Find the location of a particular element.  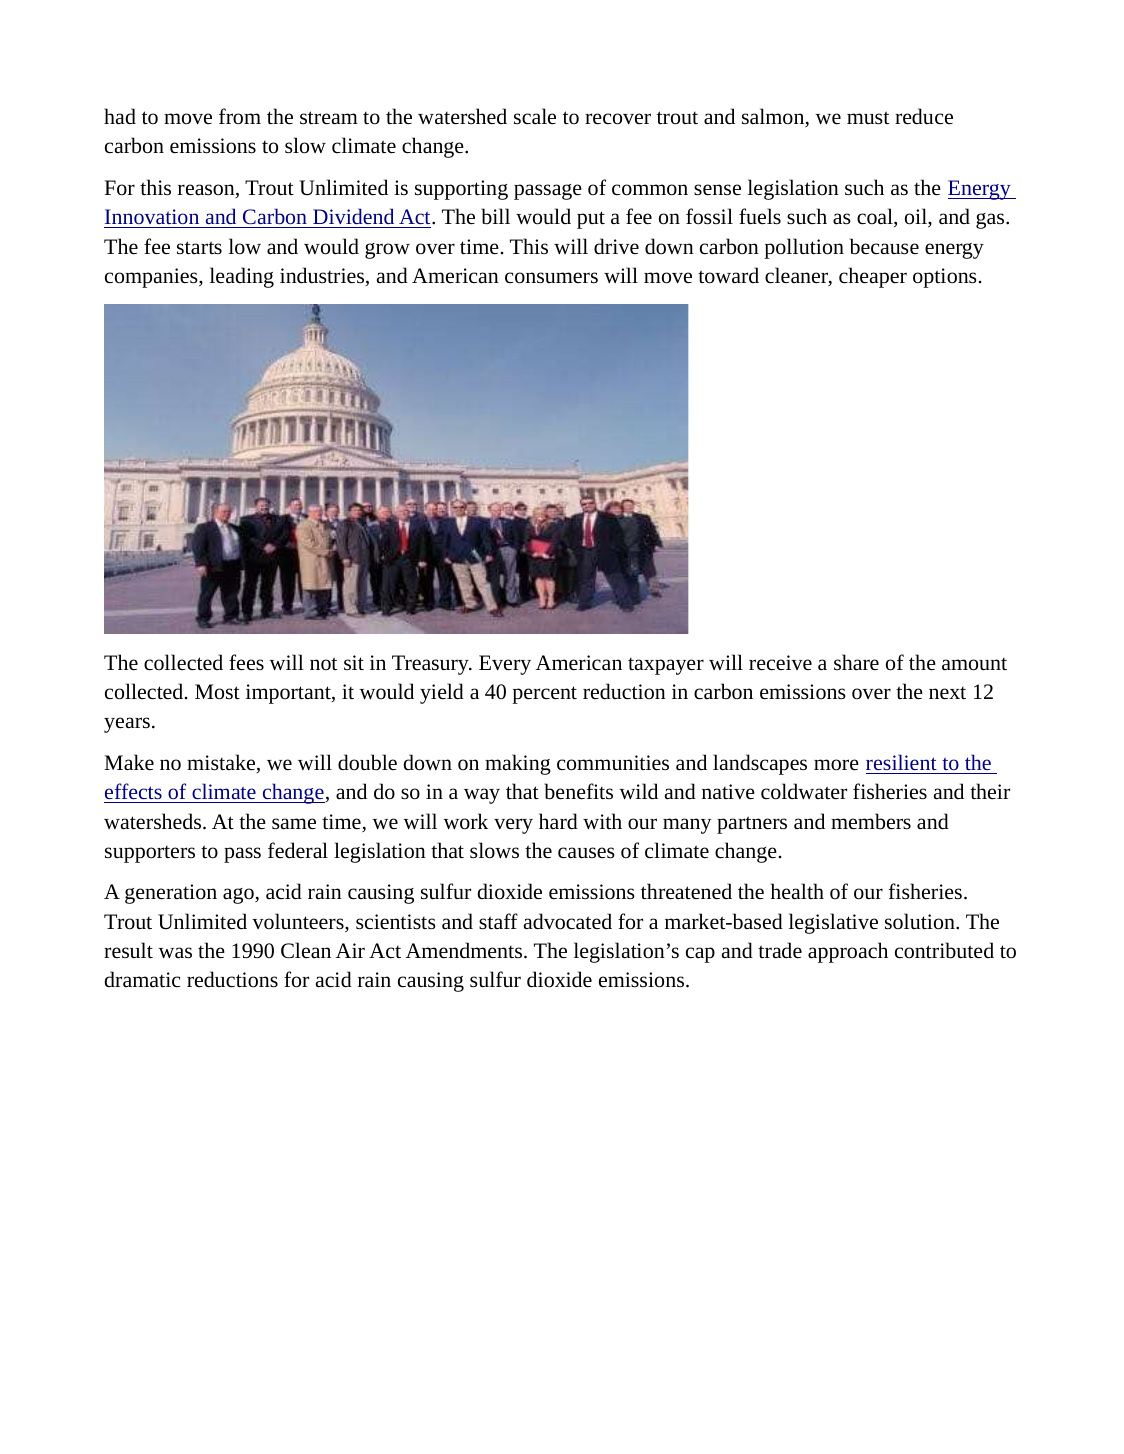

leading is located at coordinates (242, 277).
